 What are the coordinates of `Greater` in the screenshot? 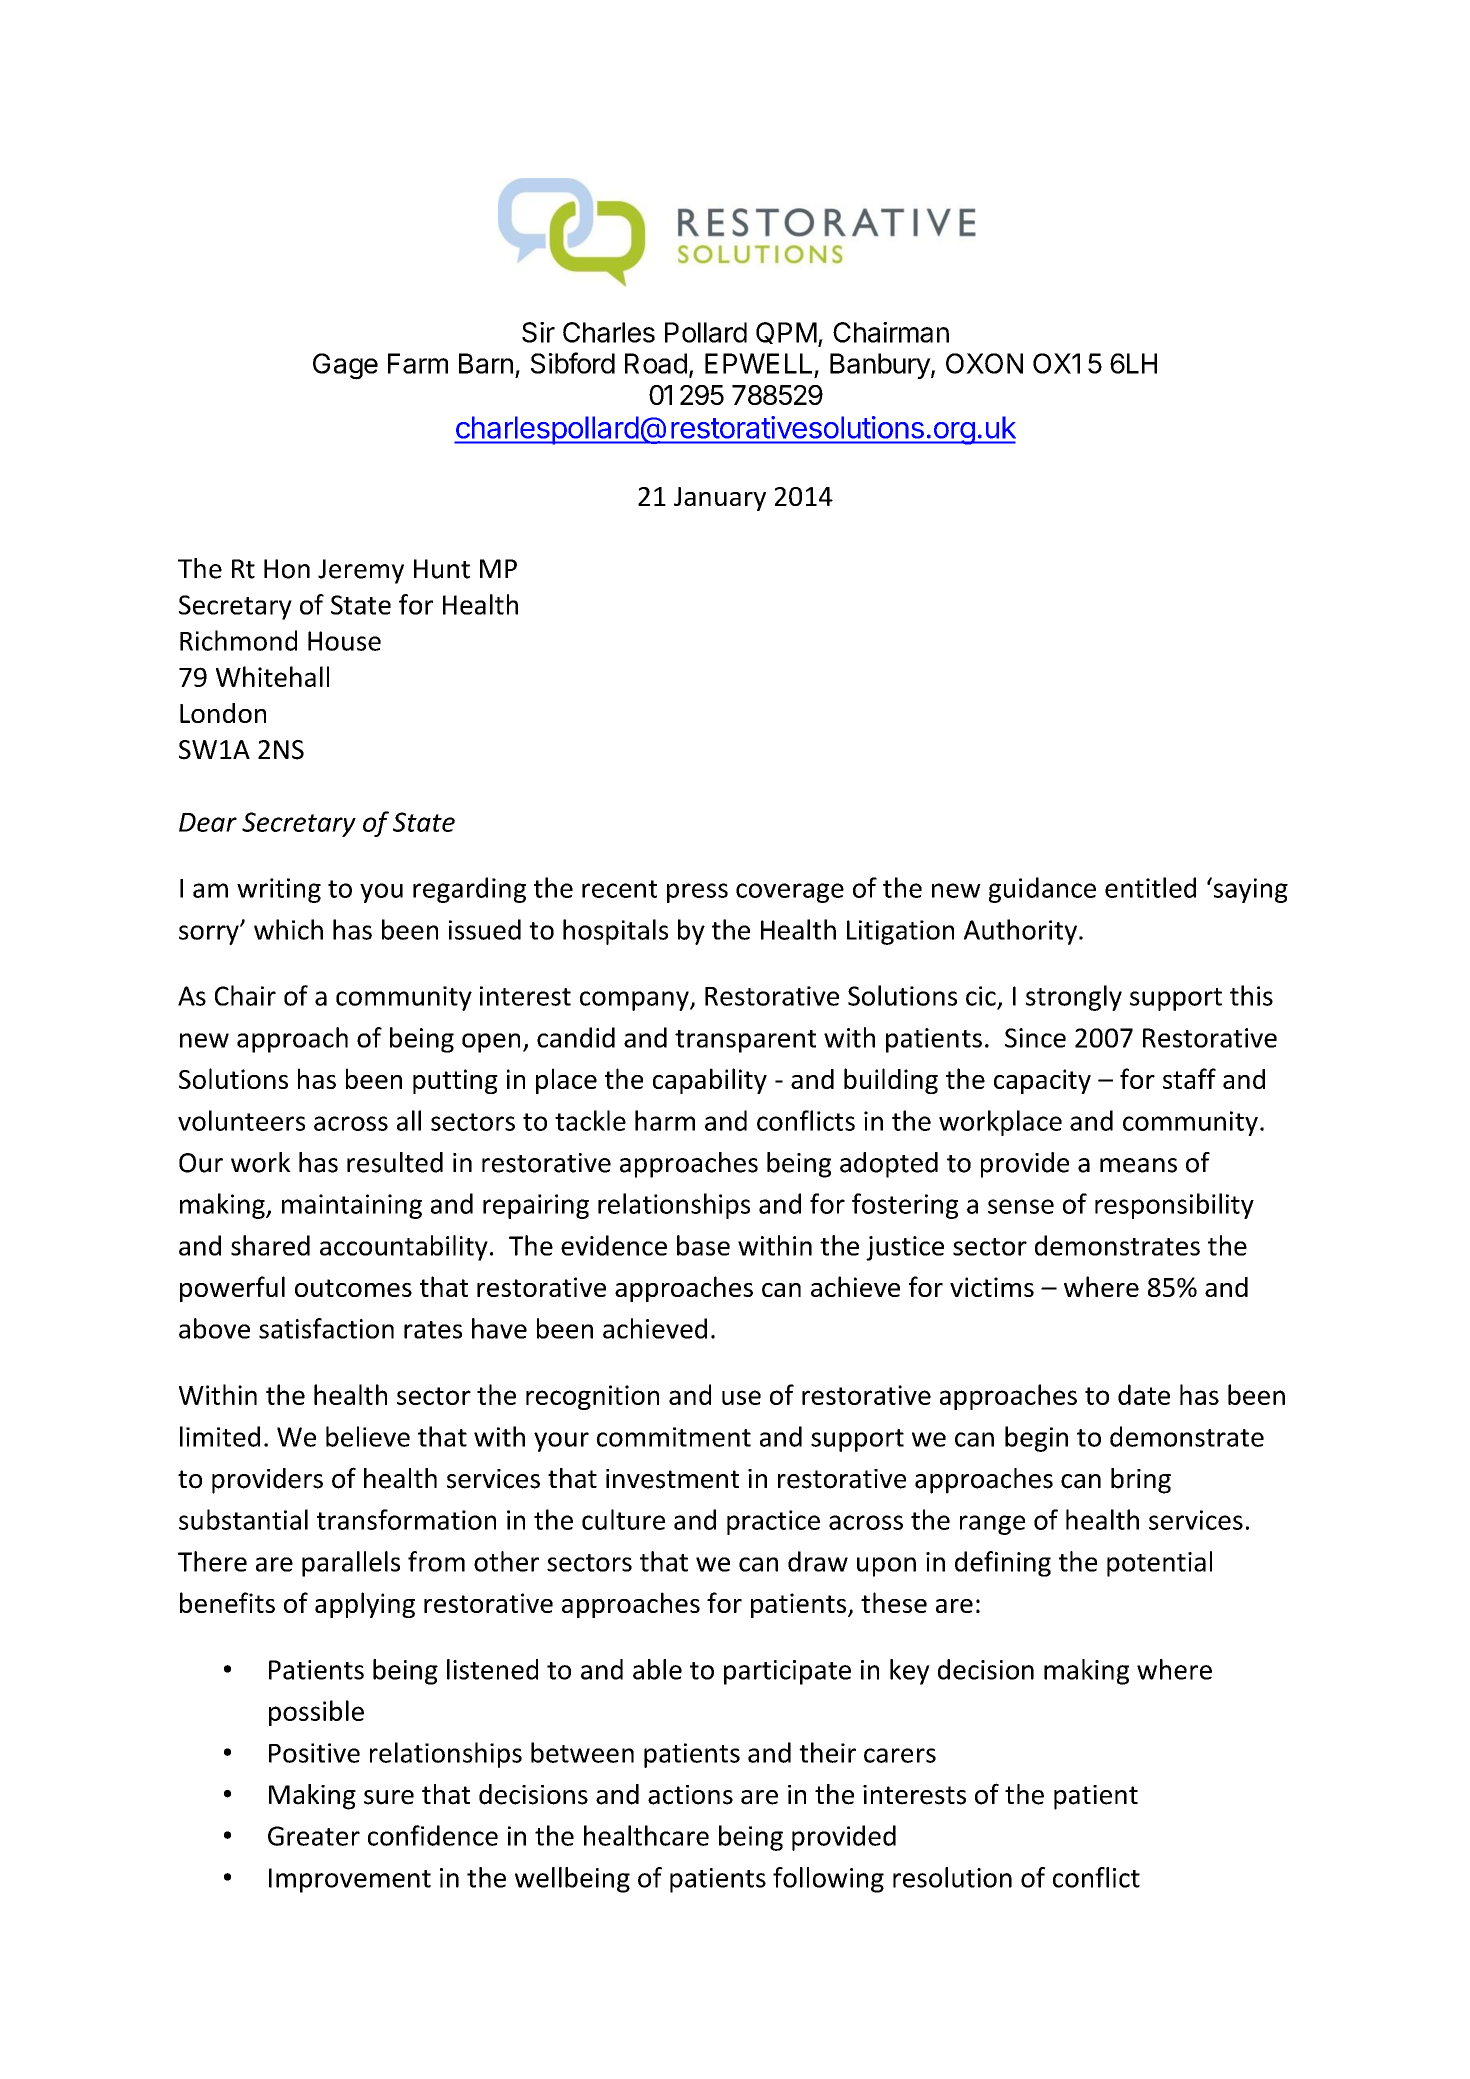 It's located at (314, 1836).
